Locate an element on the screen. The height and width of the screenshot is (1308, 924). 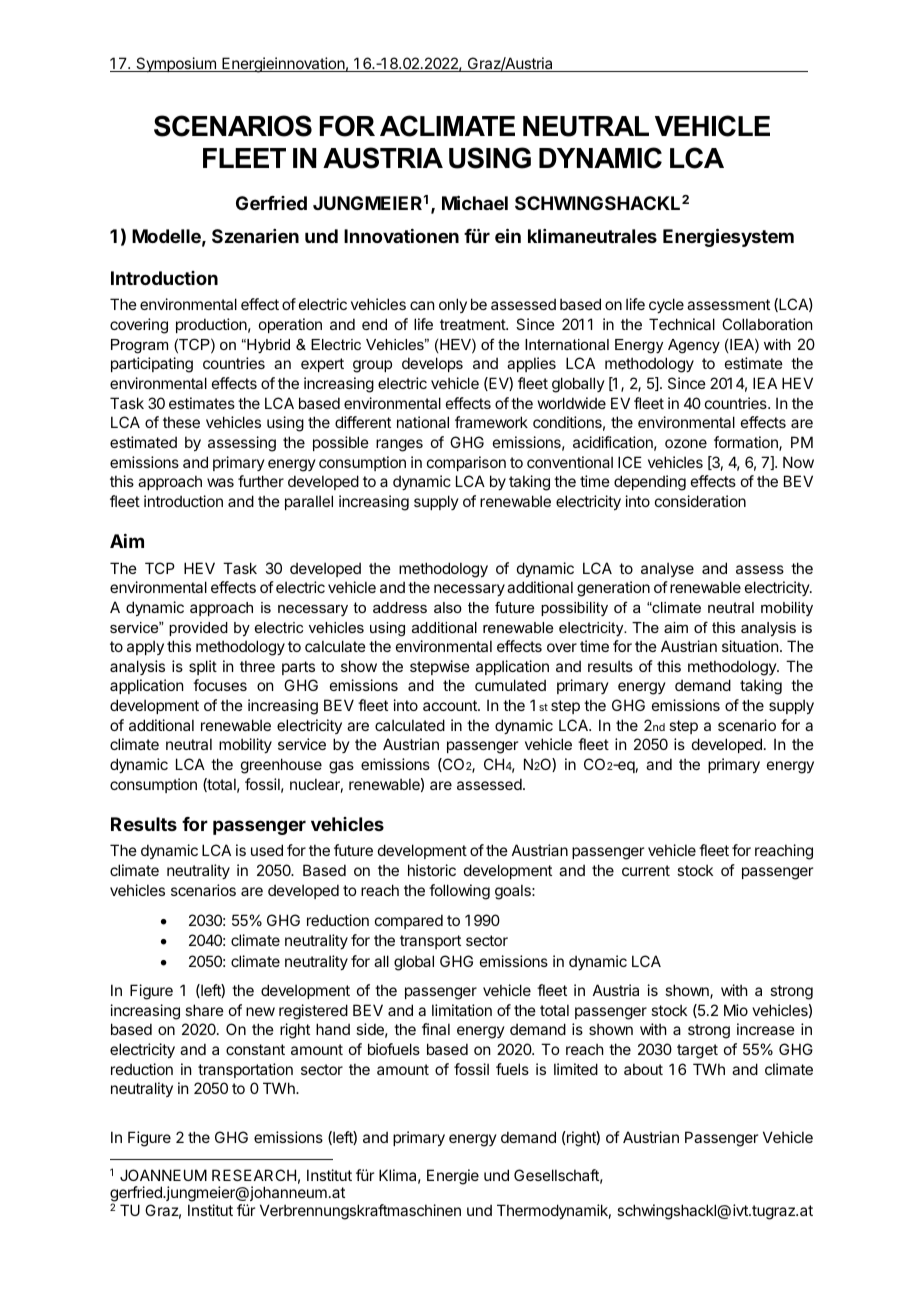
situation is located at coordinates (750, 646).
